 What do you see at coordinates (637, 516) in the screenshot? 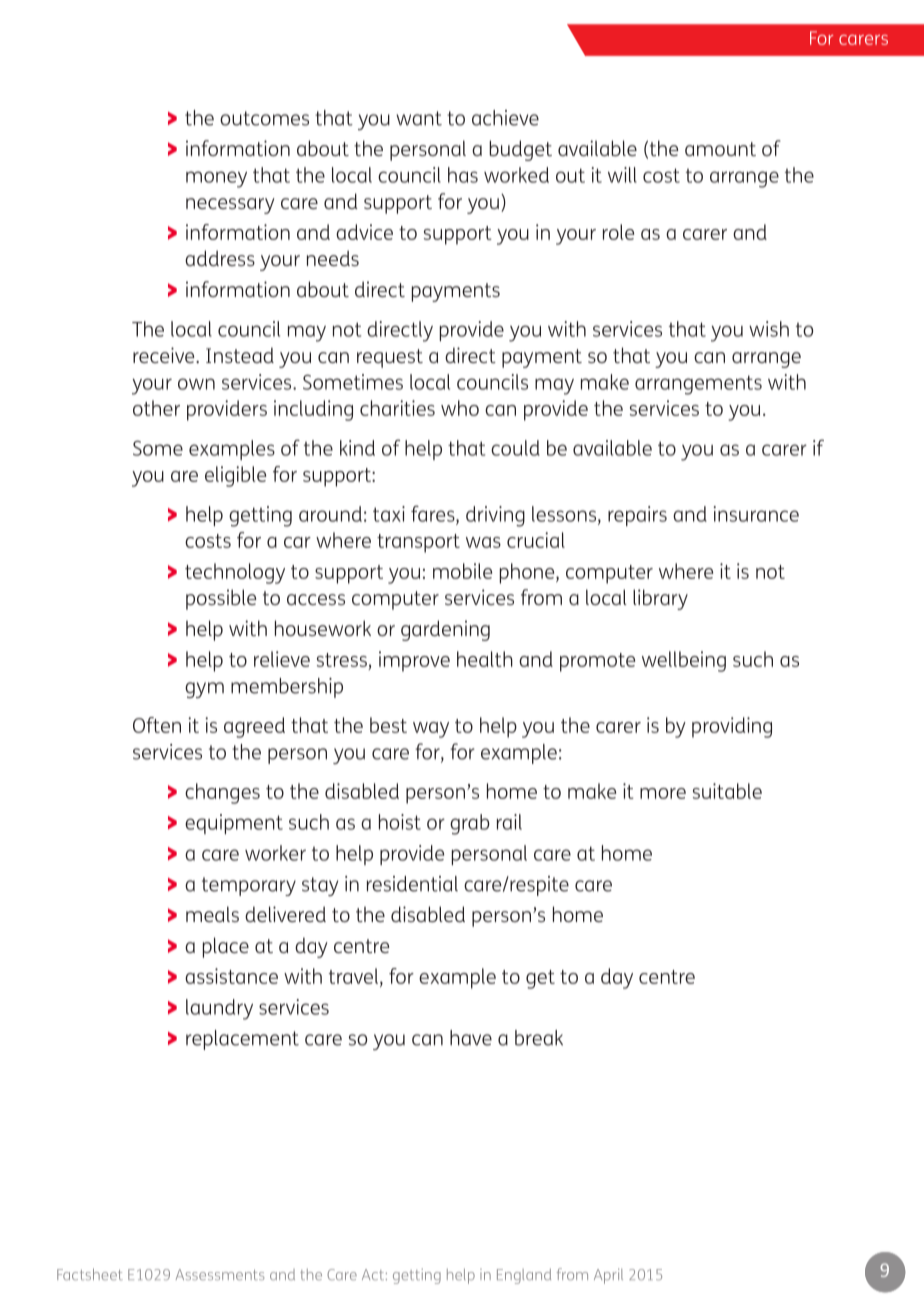
I see `repairs` at bounding box center [637, 516].
